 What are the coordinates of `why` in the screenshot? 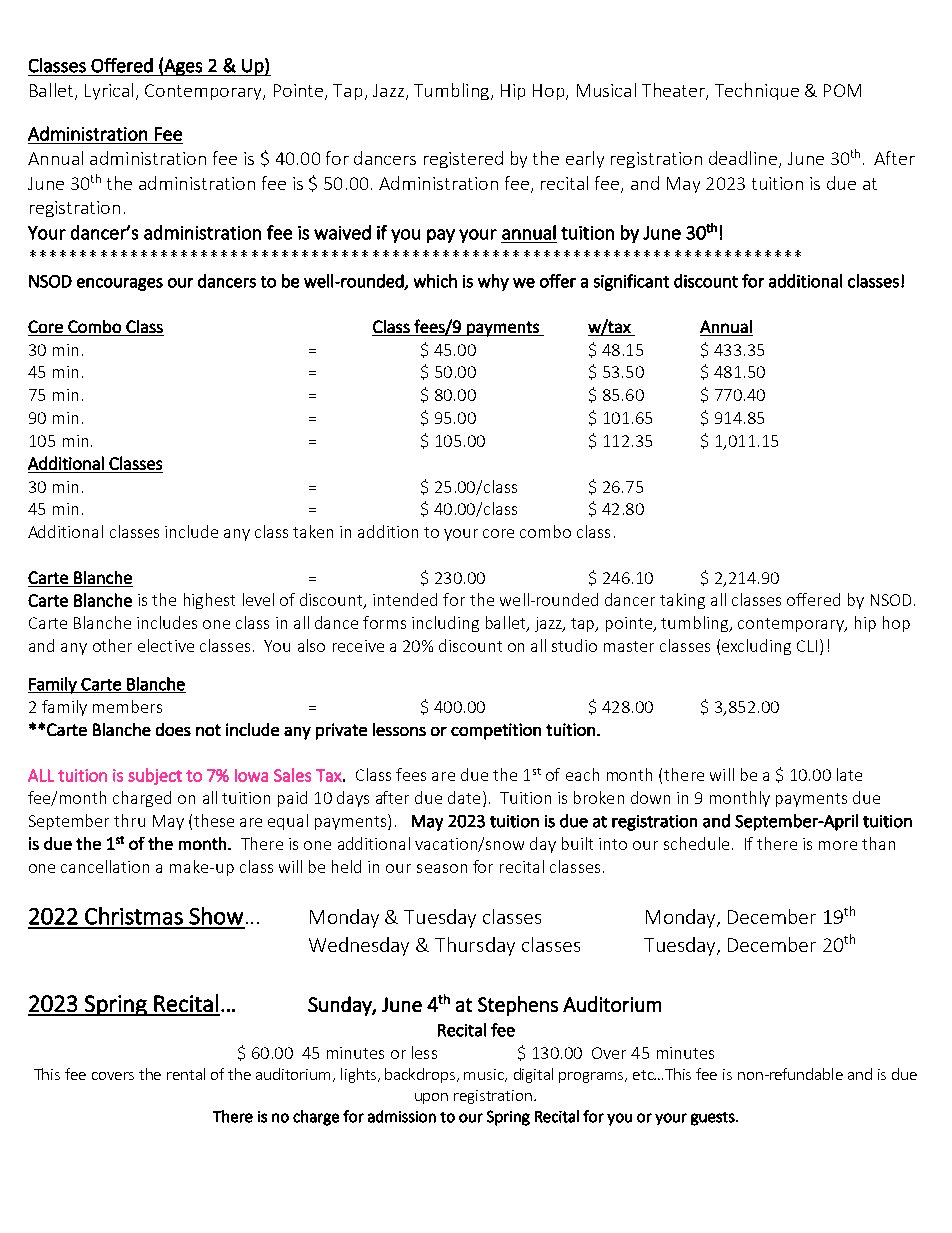 It's located at (493, 282).
